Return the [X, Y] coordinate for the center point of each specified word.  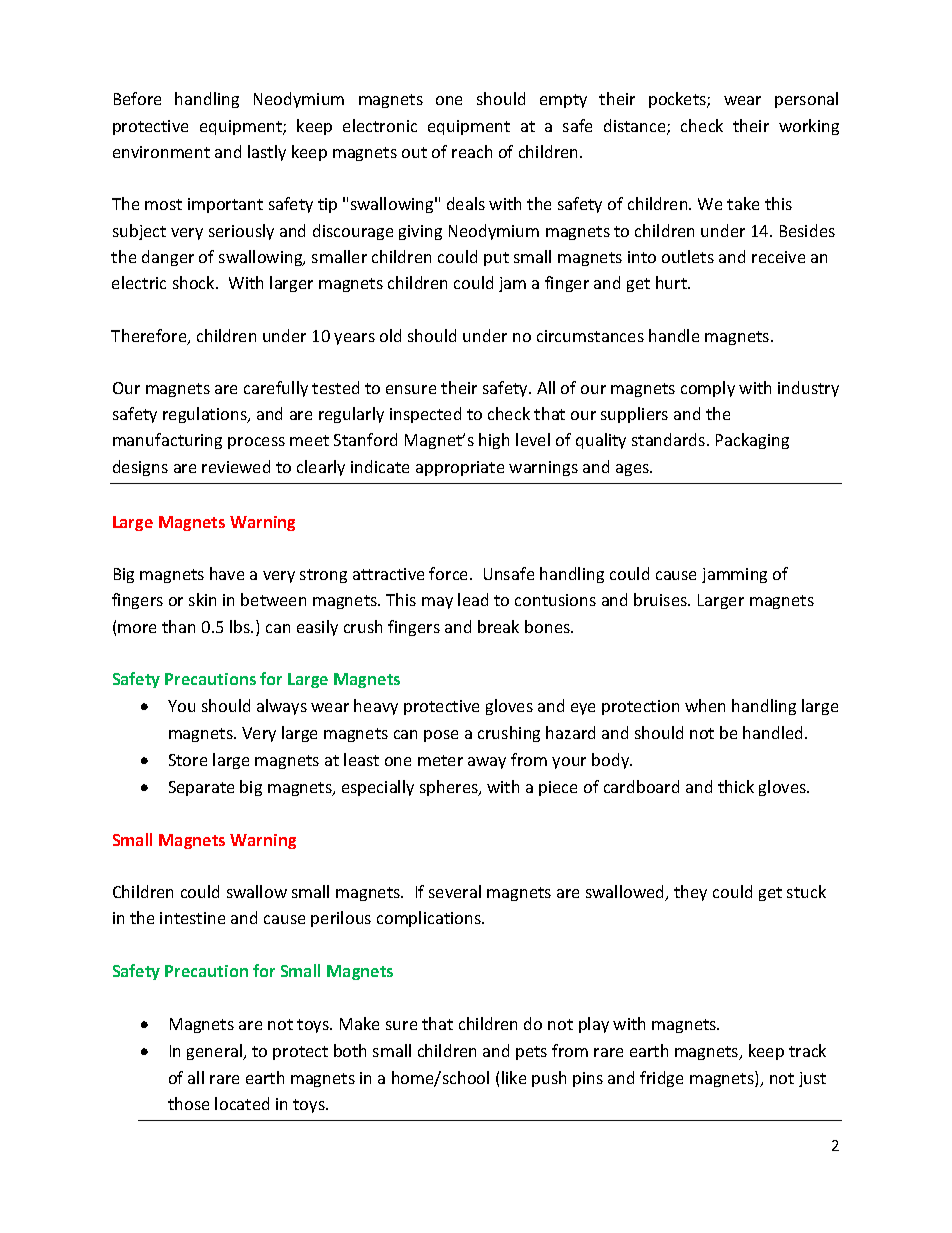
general [216, 1052]
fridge [661, 1079]
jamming [734, 575]
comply [708, 389]
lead [473, 599]
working [809, 127]
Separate [201, 788]
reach [472, 151]
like [514, 1077]
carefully [276, 389]
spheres [450, 788]
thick [736, 786]
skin [202, 599]
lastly [267, 153]
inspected [425, 415]
